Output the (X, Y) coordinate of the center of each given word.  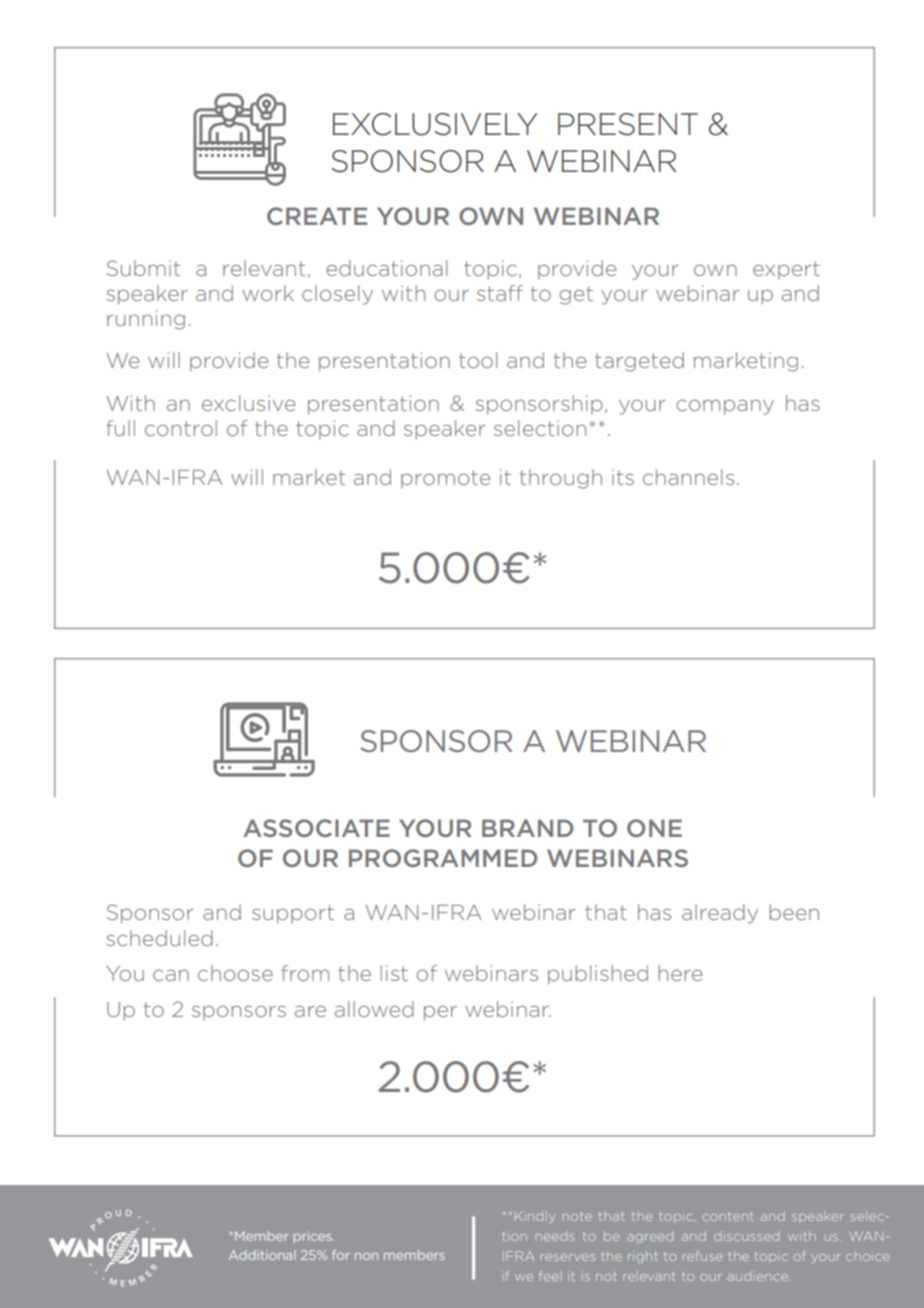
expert (786, 270)
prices (313, 1237)
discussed (746, 1236)
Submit (143, 268)
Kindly (535, 1217)
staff (500, 293)
